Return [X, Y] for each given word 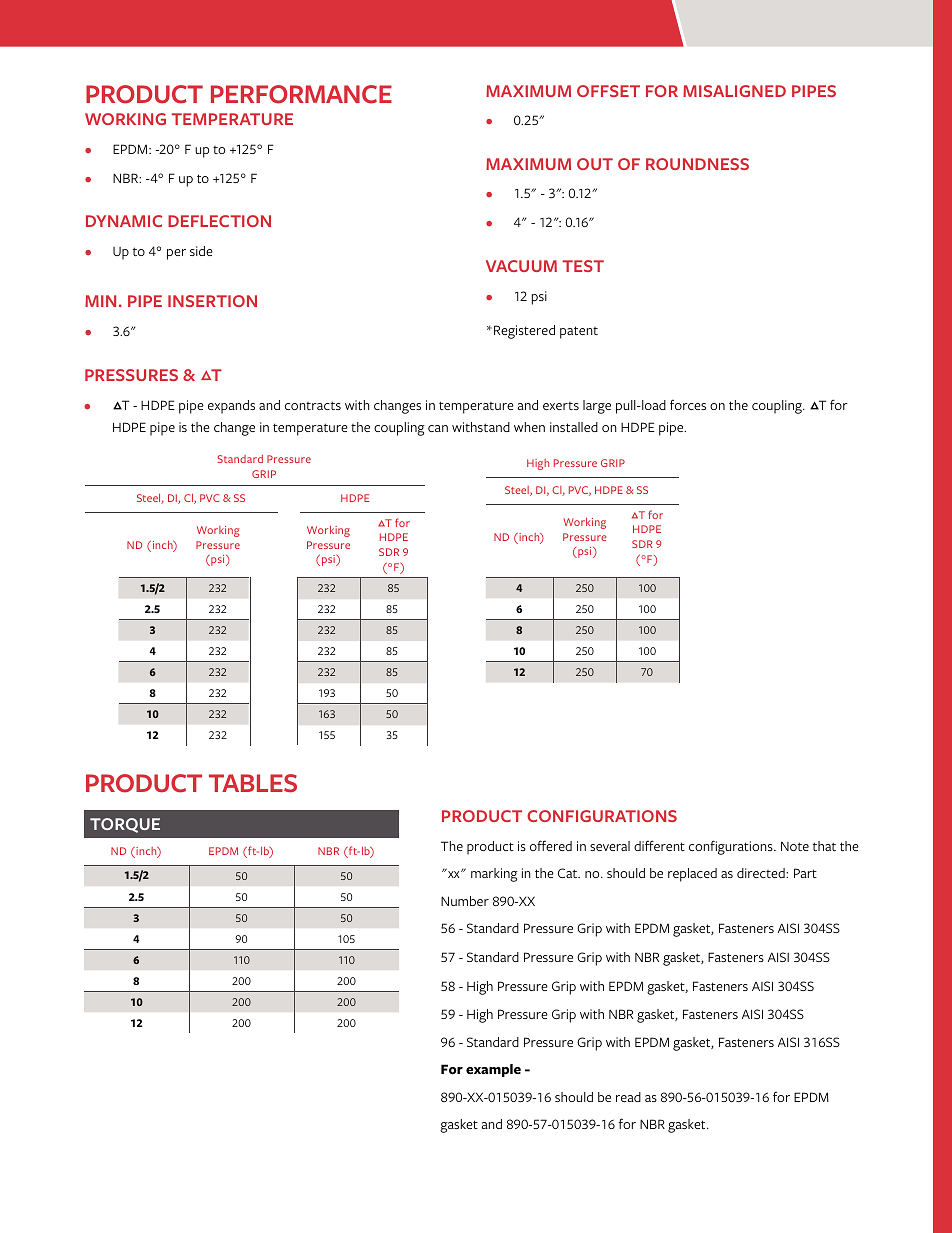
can [438, 428]
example [493, 1070]
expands [231, 407]
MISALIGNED [734, 91]
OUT [595, 164]
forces [688, 404]
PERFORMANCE [301, 94]
